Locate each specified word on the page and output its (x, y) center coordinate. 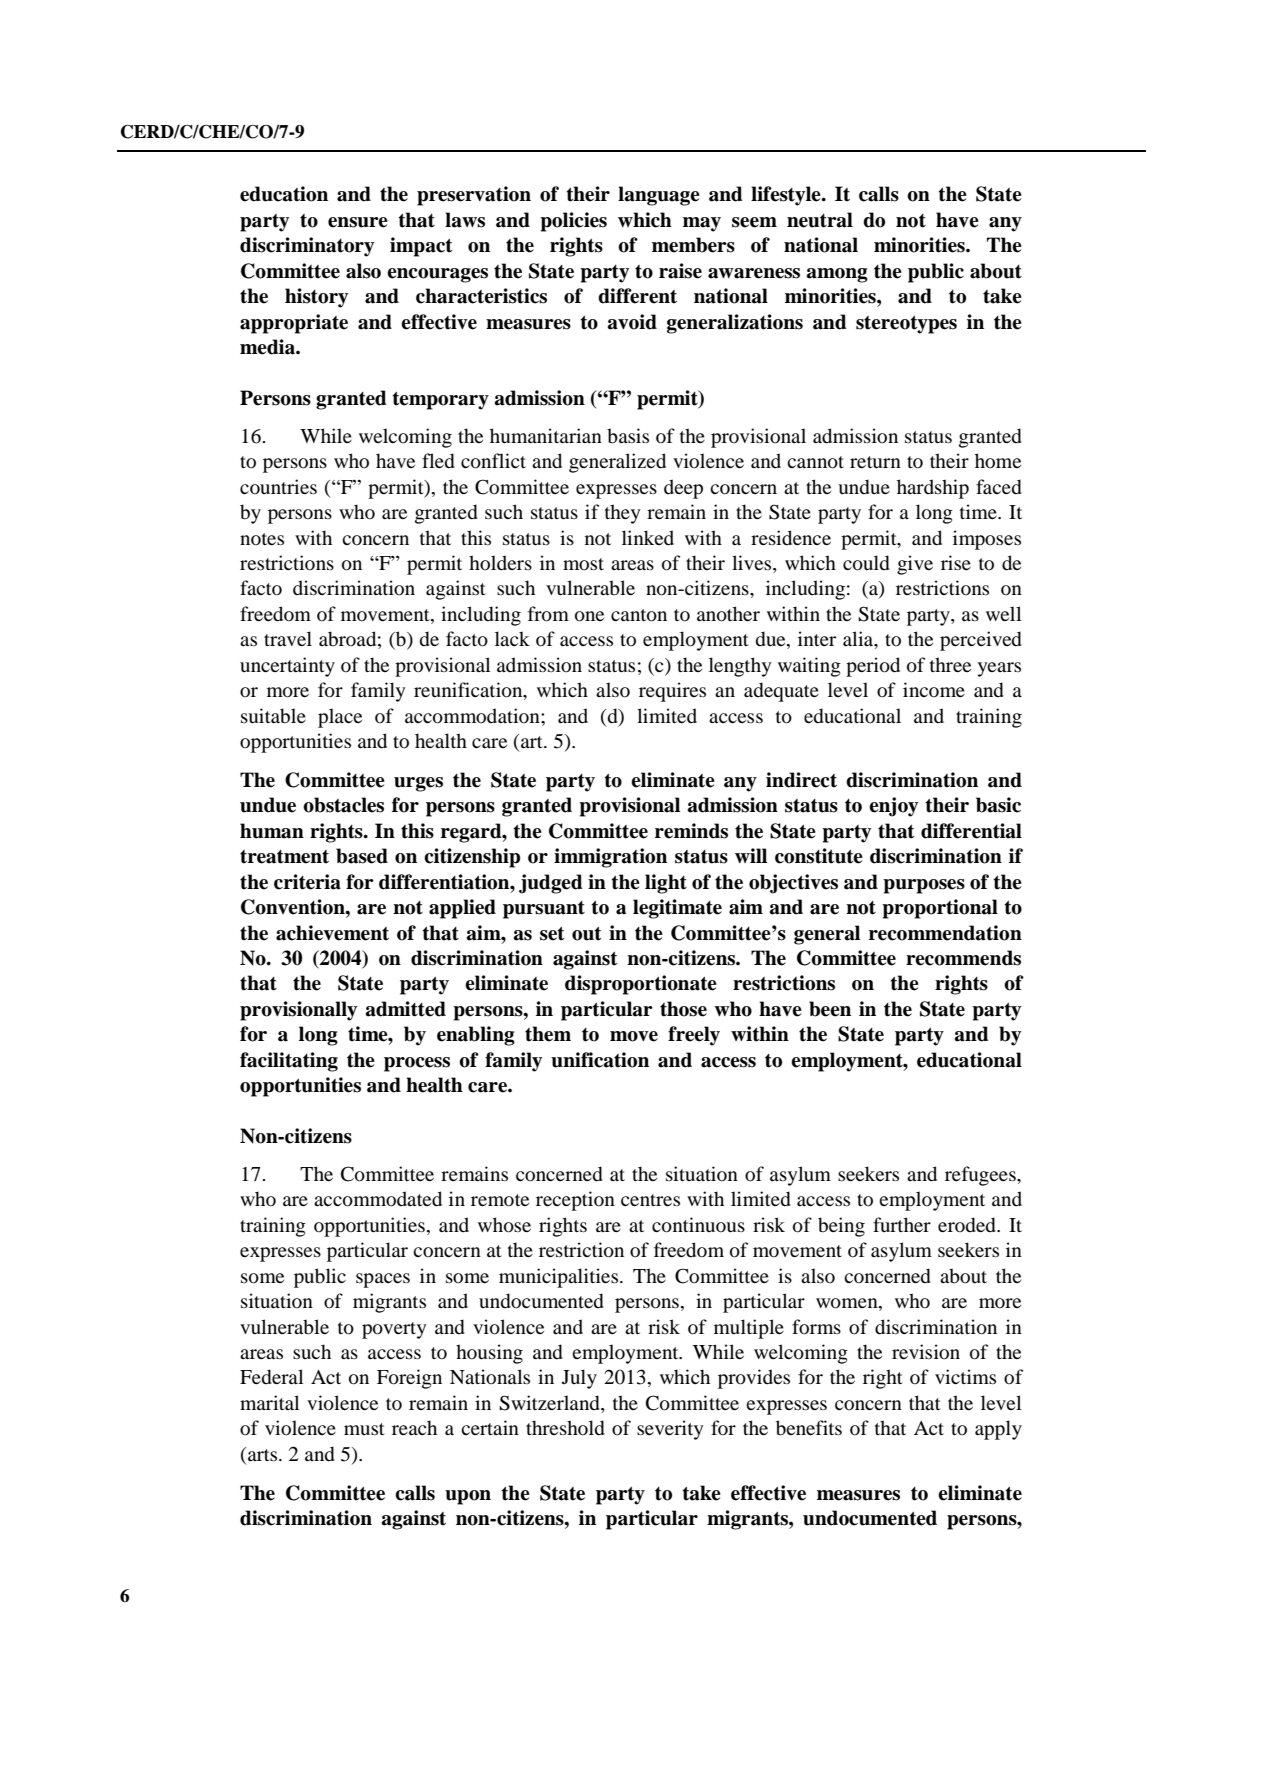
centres (650, 1200)
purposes (924, 886)
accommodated (378, 1199)
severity (670, 1430)
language (659, 196)
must (364, 1429)
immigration (610, 858)
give (915, 565)
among (837, 275)
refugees (981, 1176)
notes (262, 539)
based (362, 856)
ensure (358, 222)
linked (648, 537)
